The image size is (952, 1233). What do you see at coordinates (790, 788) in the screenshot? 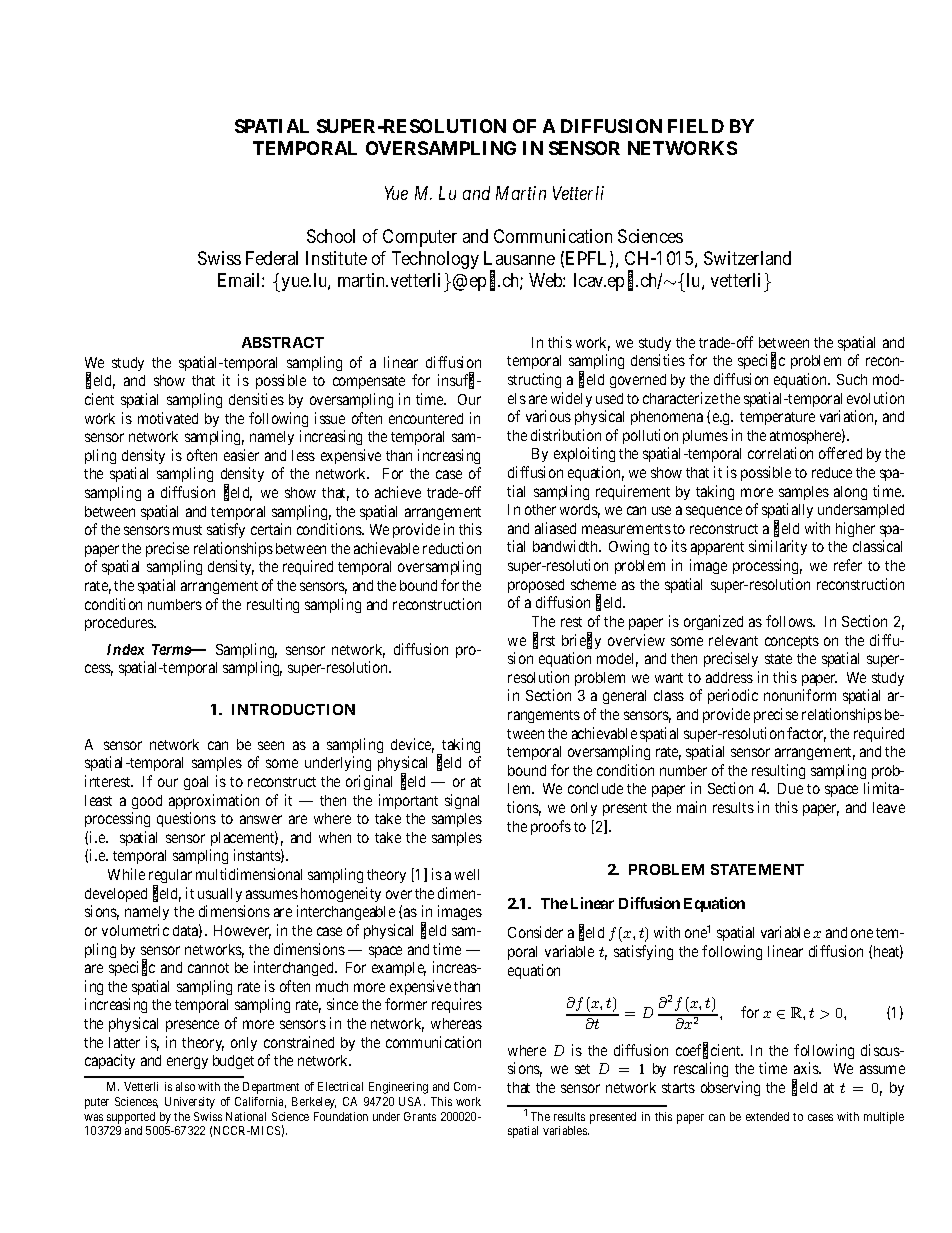
I see `Due` at bounding box center [790, 788].
